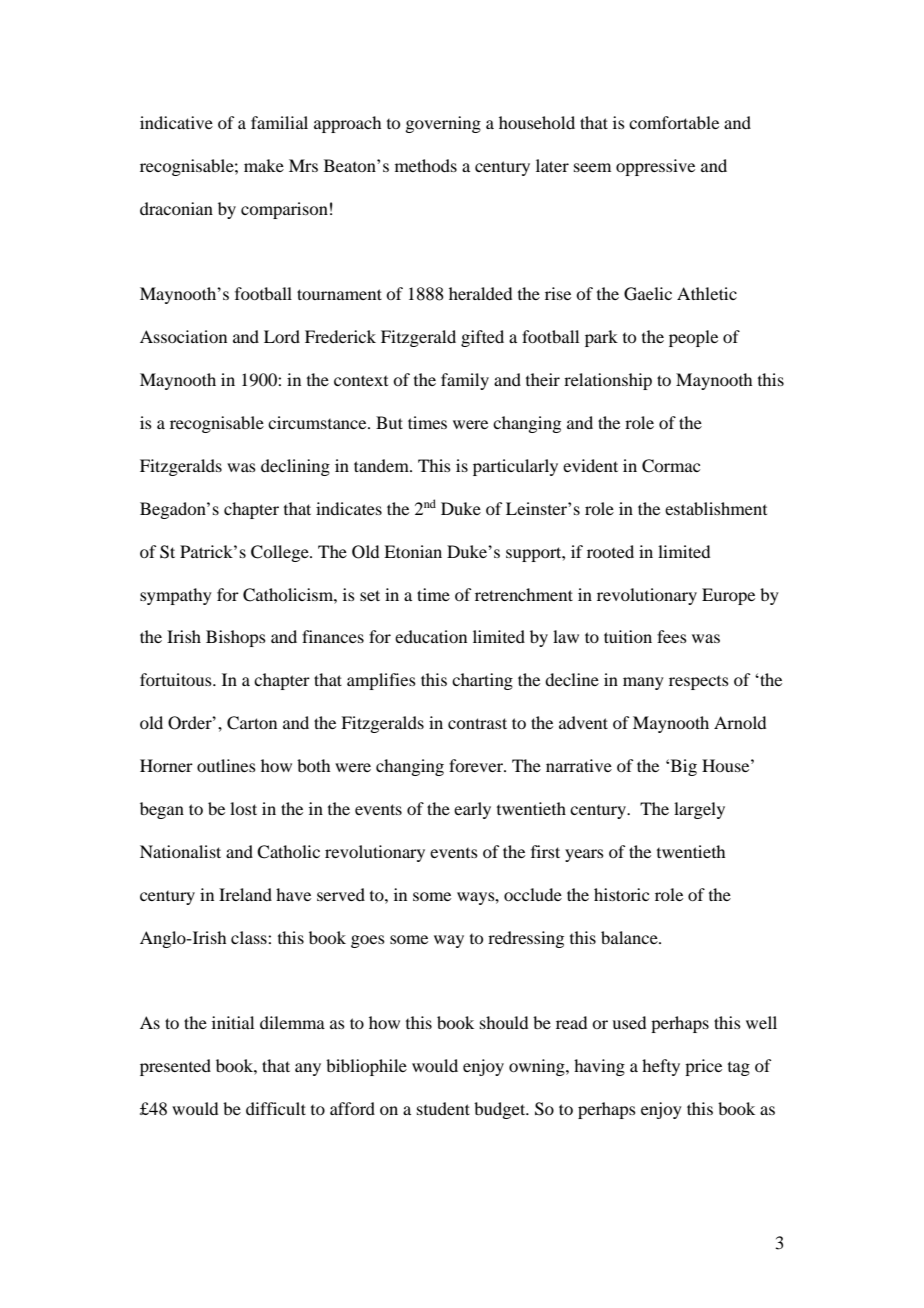 This page has height=1308, width=924. I want to click on fees, so click(672, 636).
